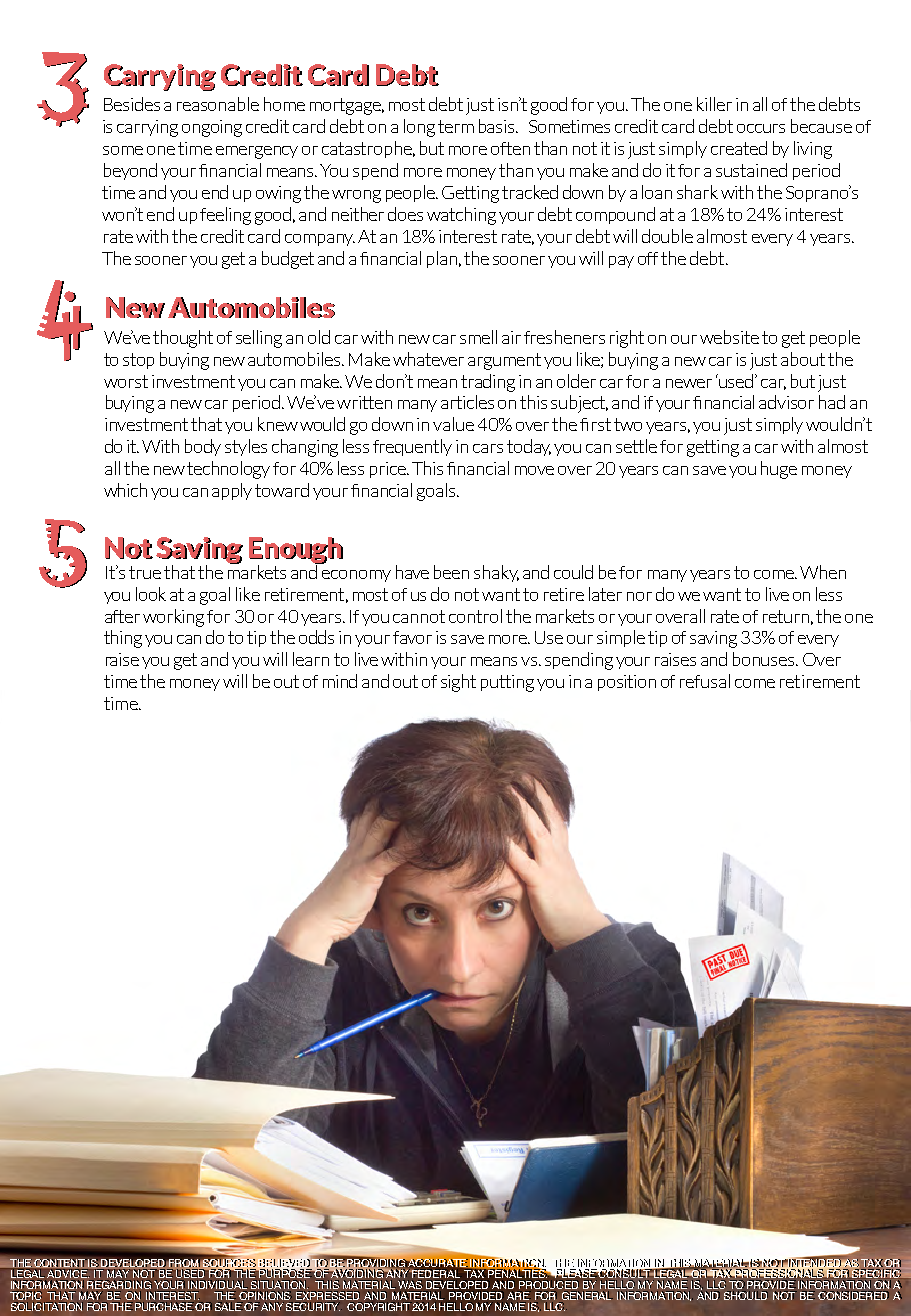 Image resolution: width=911 pixels, height=1316 pixels. Describe the element at coordinates (458, 683) in the document. I see `sight` at that location.
